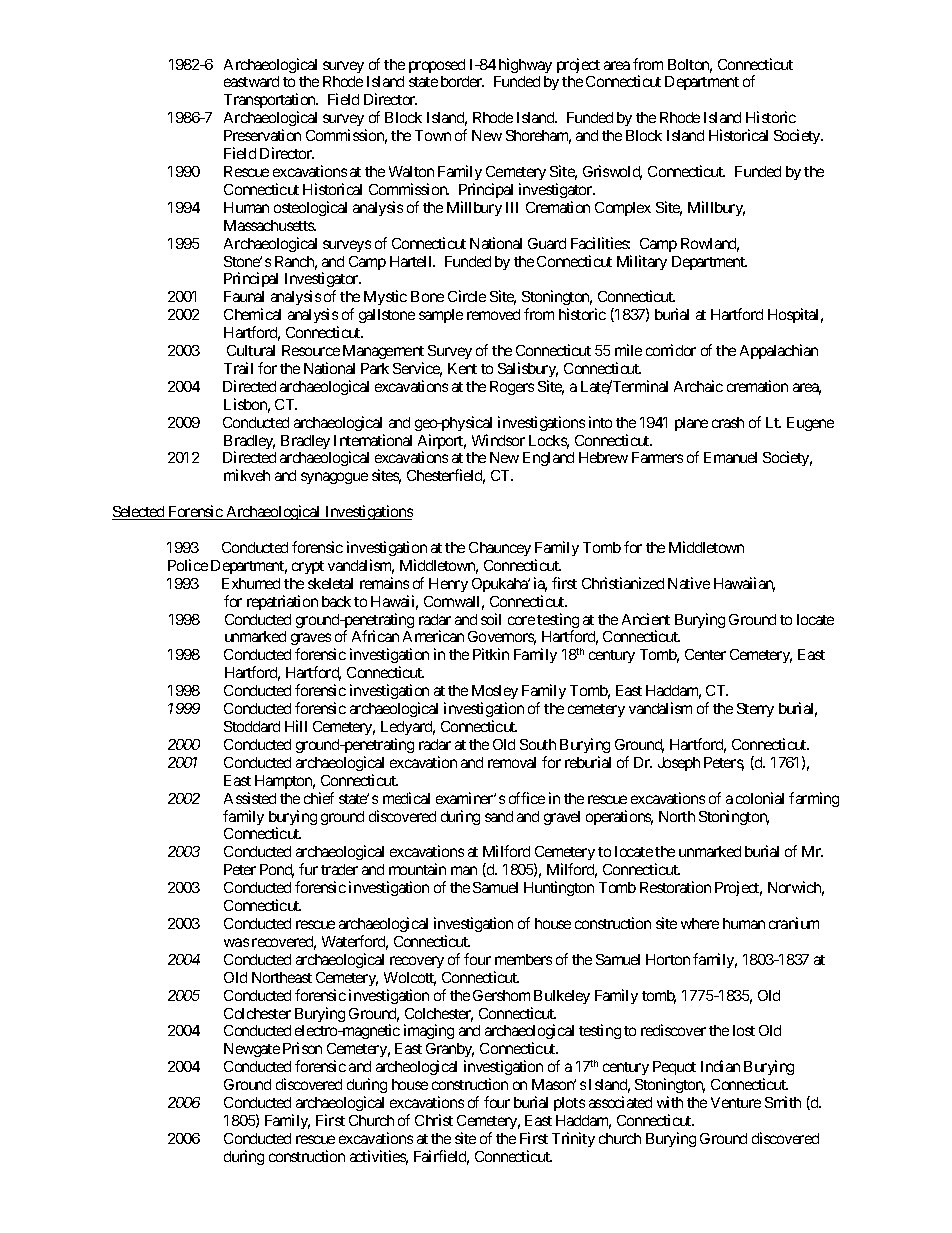  What do you see at coordinates (623, 209) in the image?
I see `Complex` at bounding box center [623, 209].
